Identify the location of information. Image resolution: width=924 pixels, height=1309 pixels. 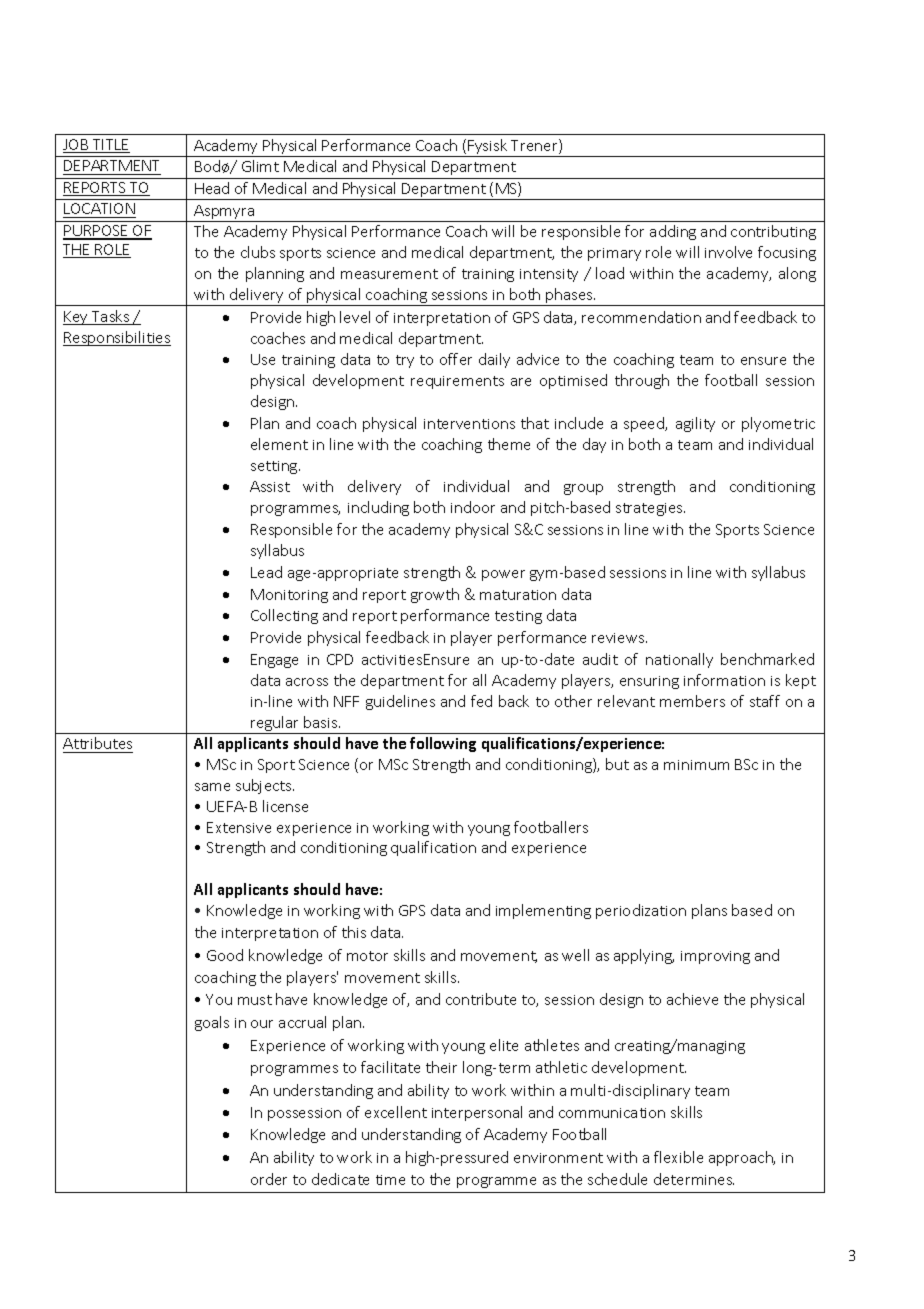
(724, 680).
